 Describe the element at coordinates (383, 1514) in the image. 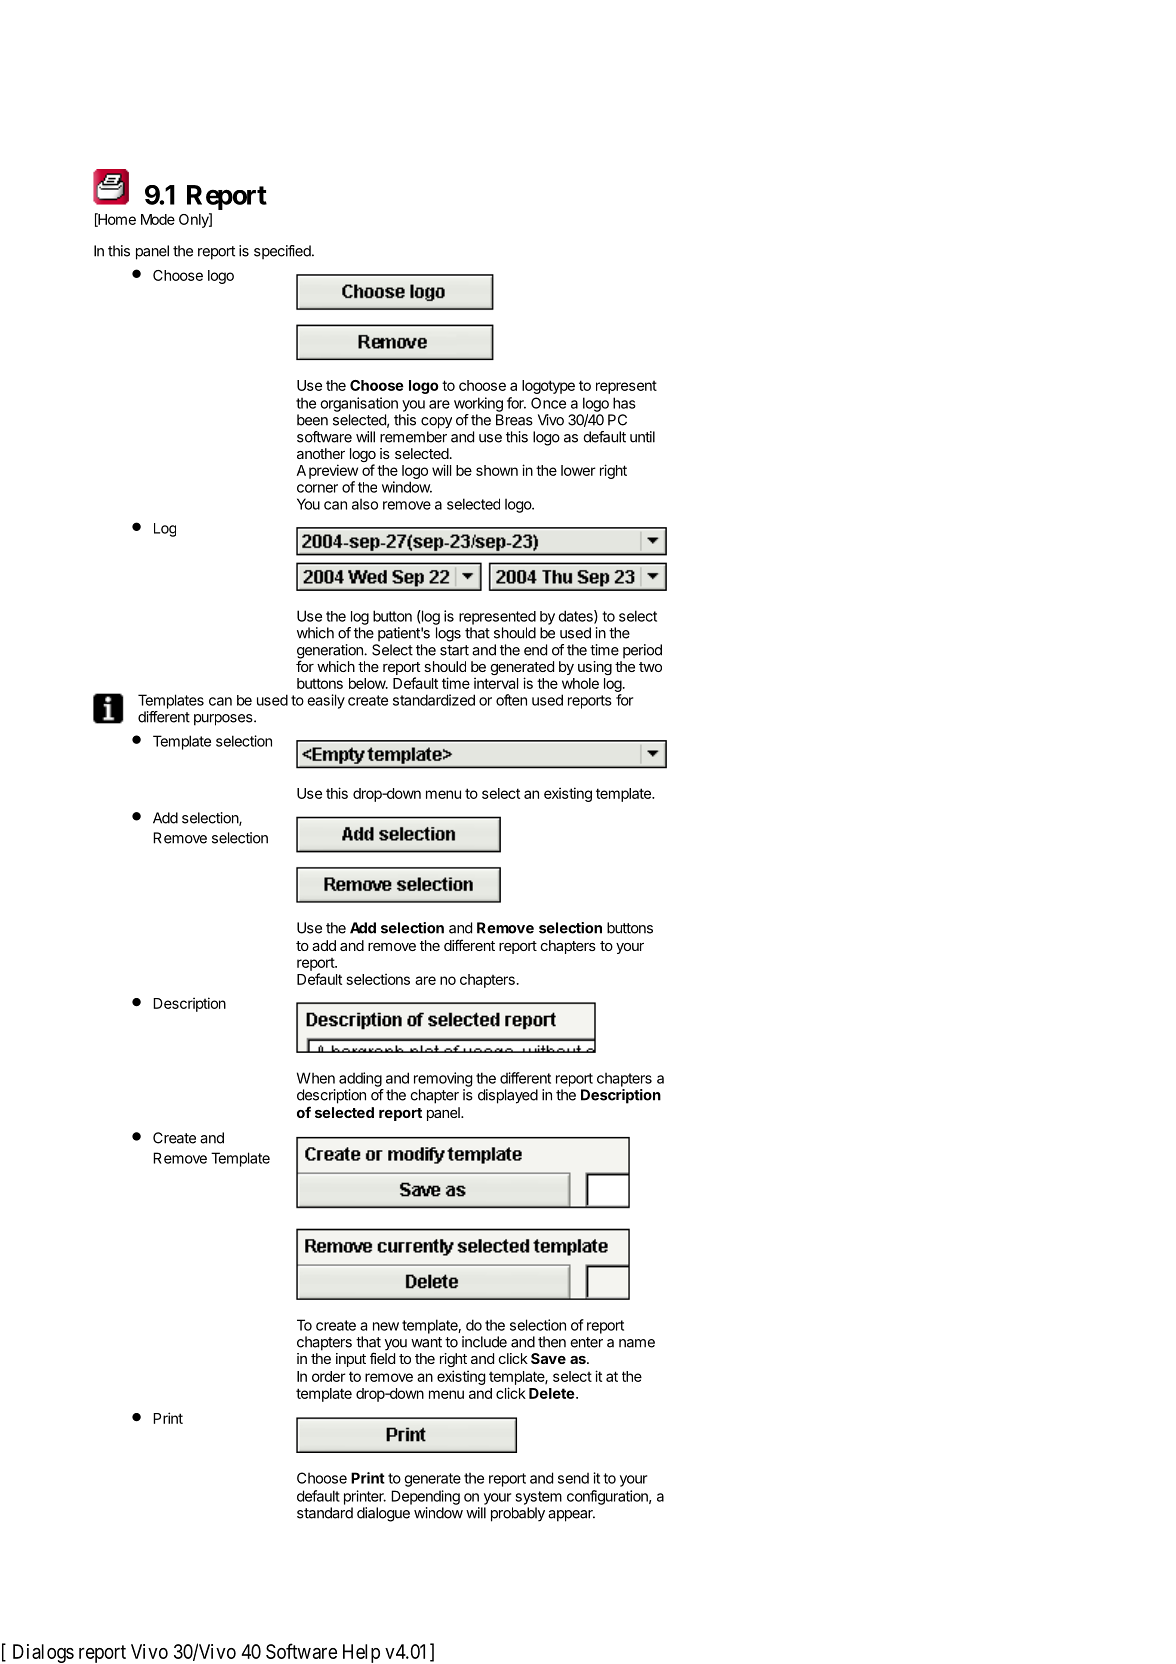

I see `dialogue` at that location.
